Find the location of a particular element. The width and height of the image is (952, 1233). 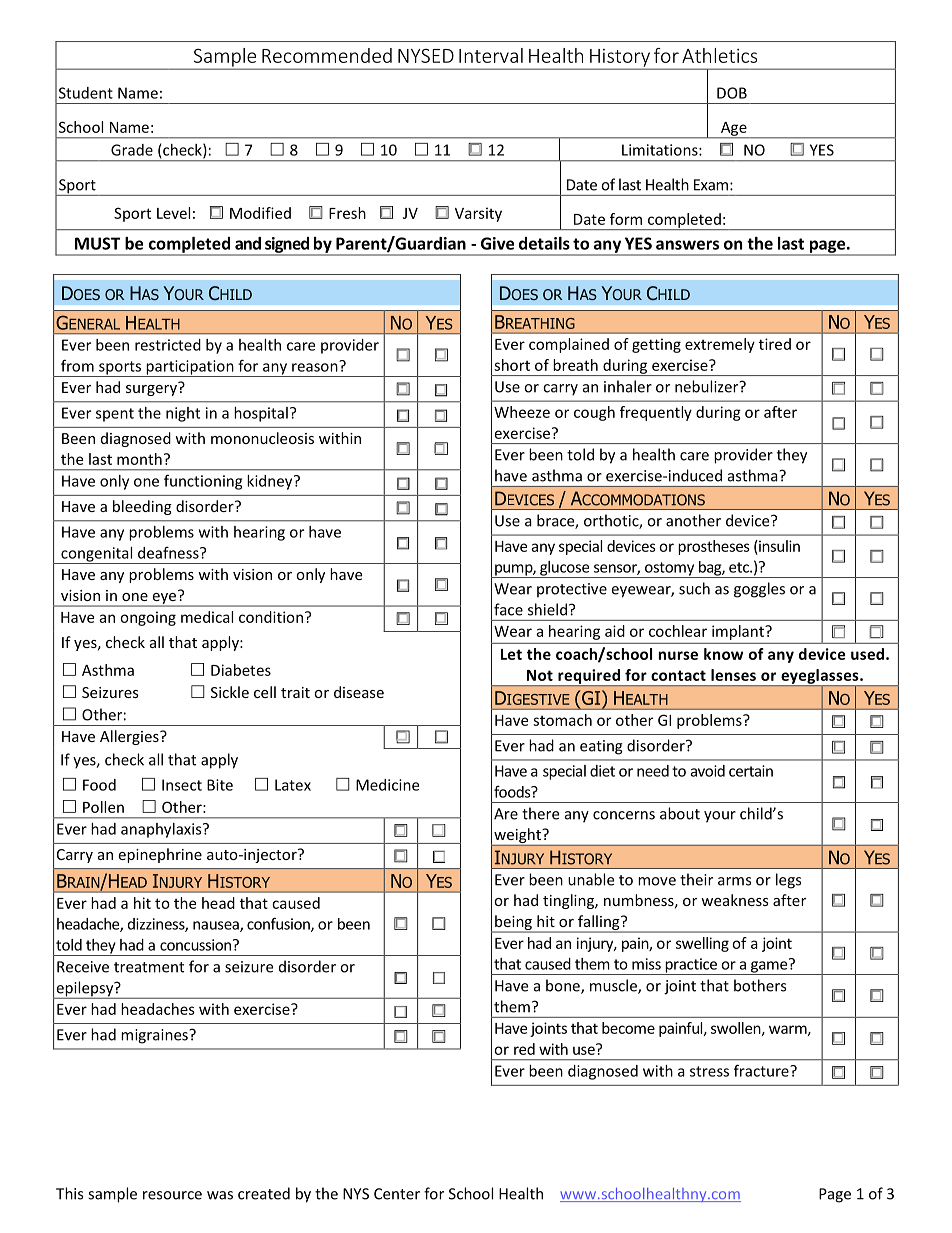

face is located at coordinates (508, 609).
